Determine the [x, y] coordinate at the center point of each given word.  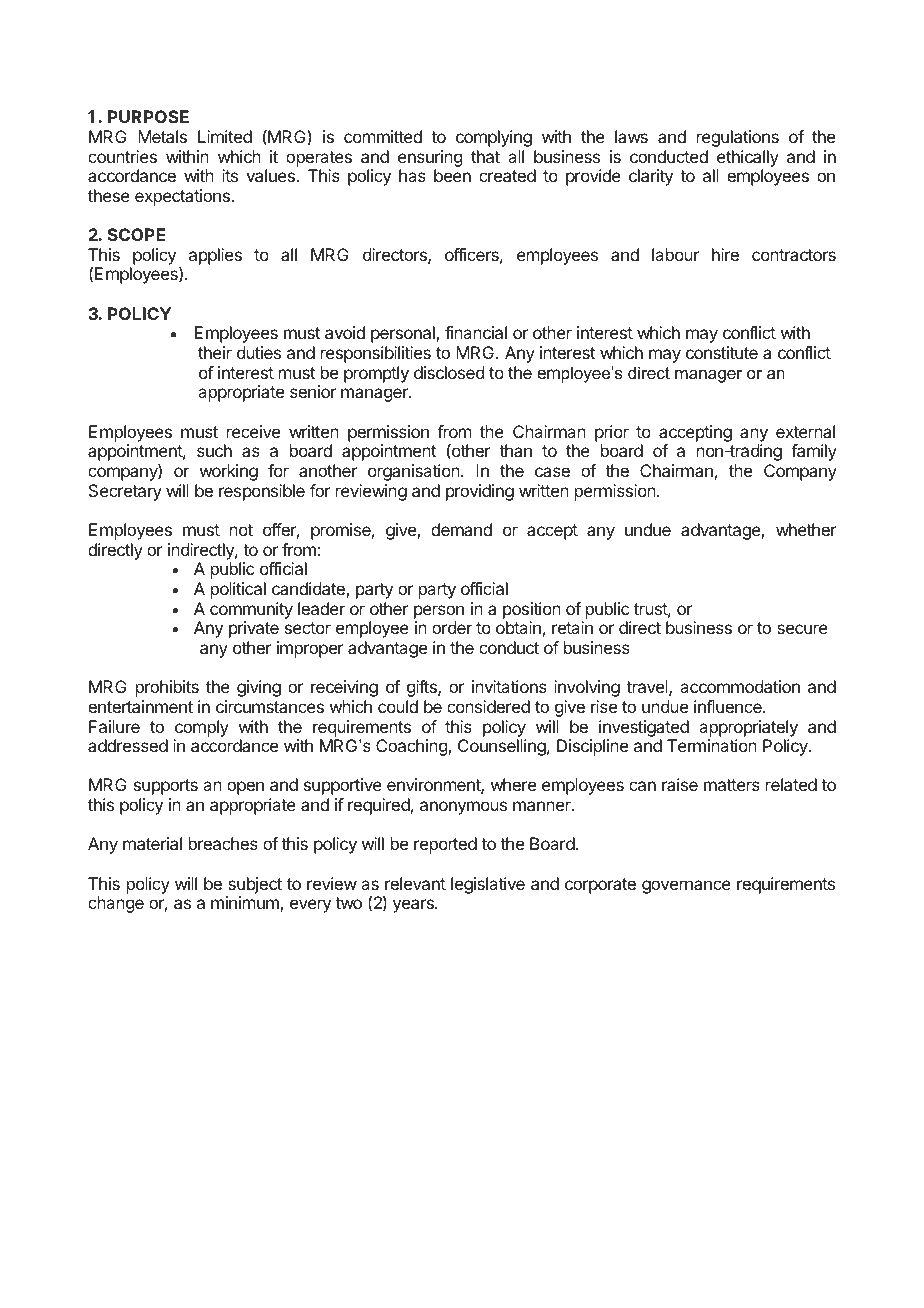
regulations [738, 138]
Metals [162, 136]
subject [255, 885]
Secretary [125, 492]
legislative [488, 885]
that [485, 156]
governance [686, 887]
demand [461, 529]
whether [806, 529]
